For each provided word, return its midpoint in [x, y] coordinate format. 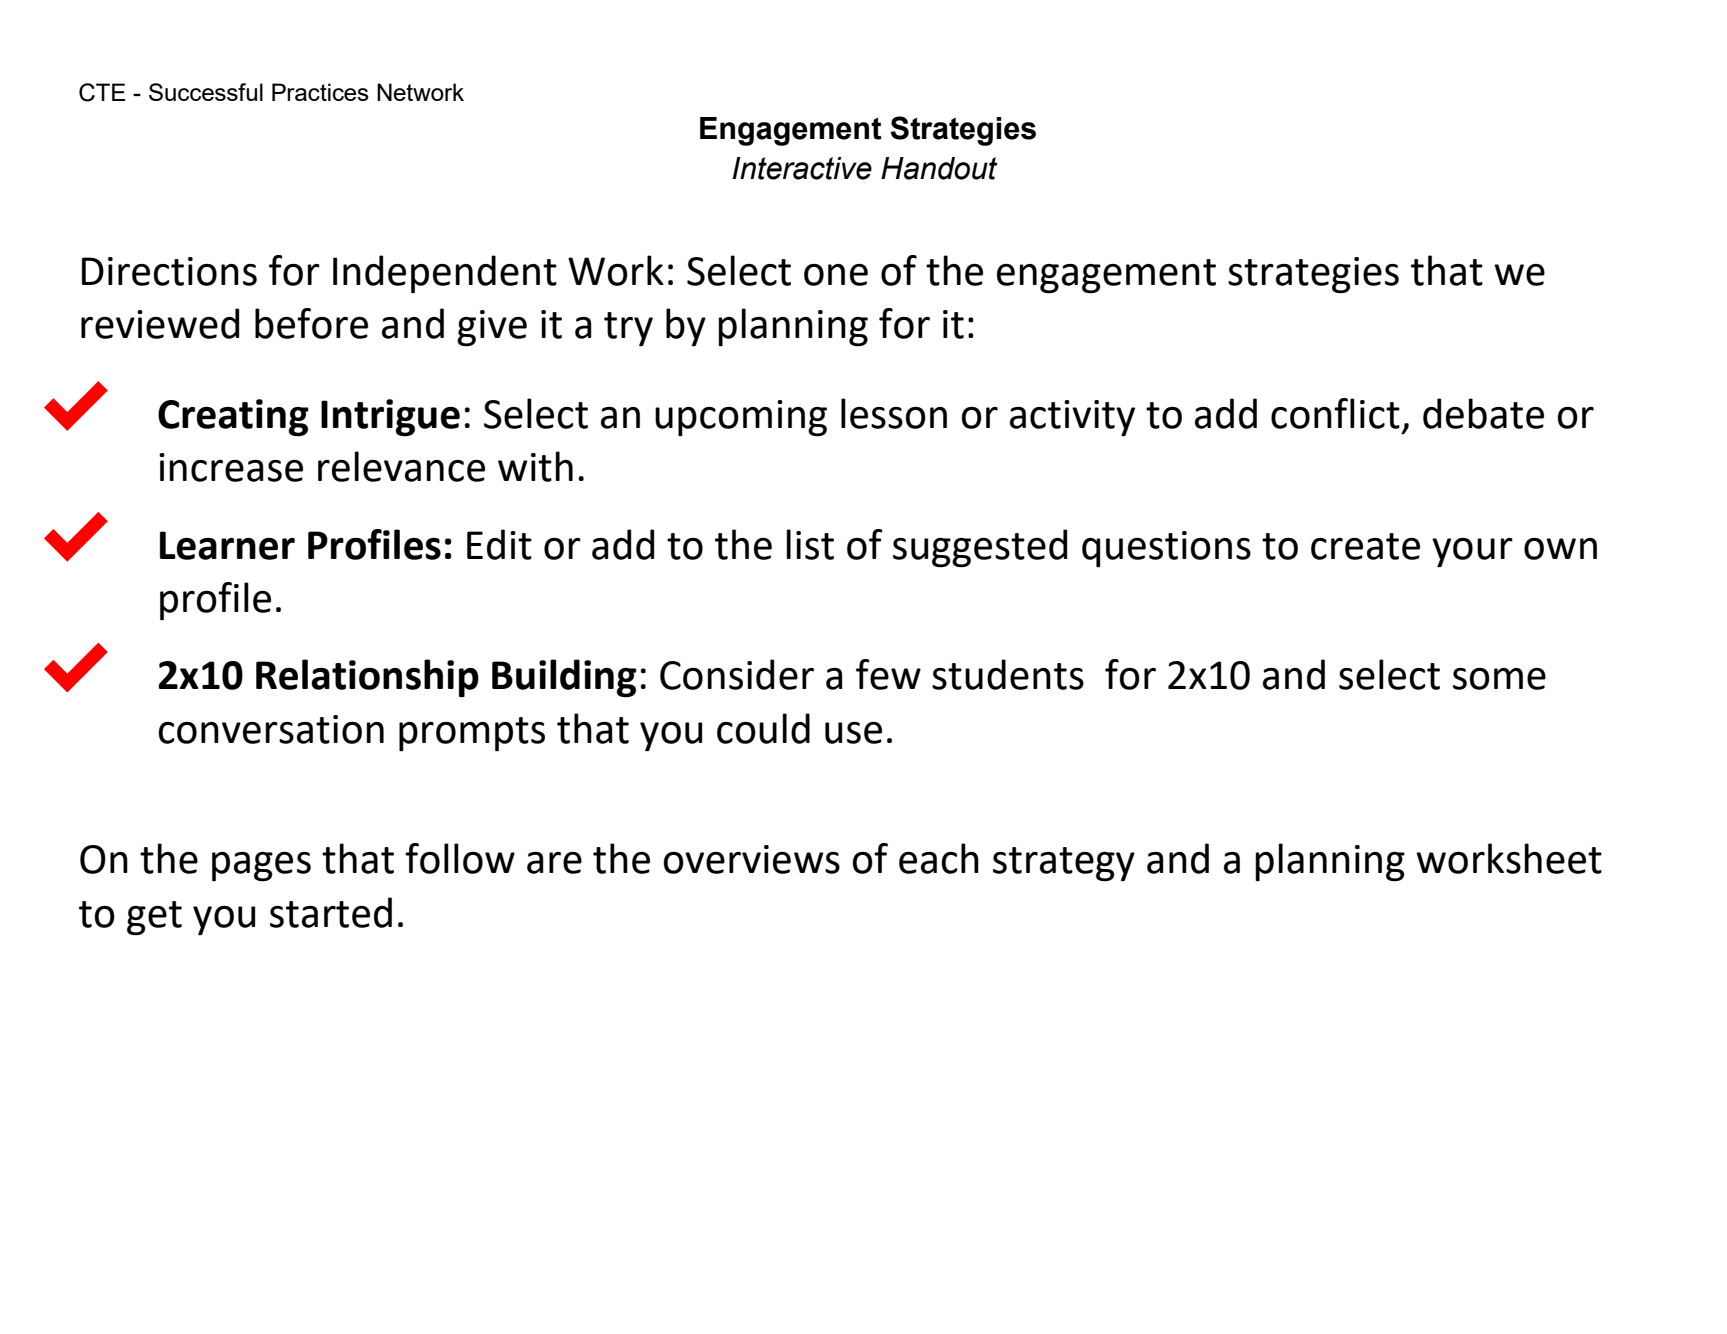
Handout [939, 168]
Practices [320, 92]
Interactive [802, 168]
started [331, 912]
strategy [1064, 864]
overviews [752, 859]
